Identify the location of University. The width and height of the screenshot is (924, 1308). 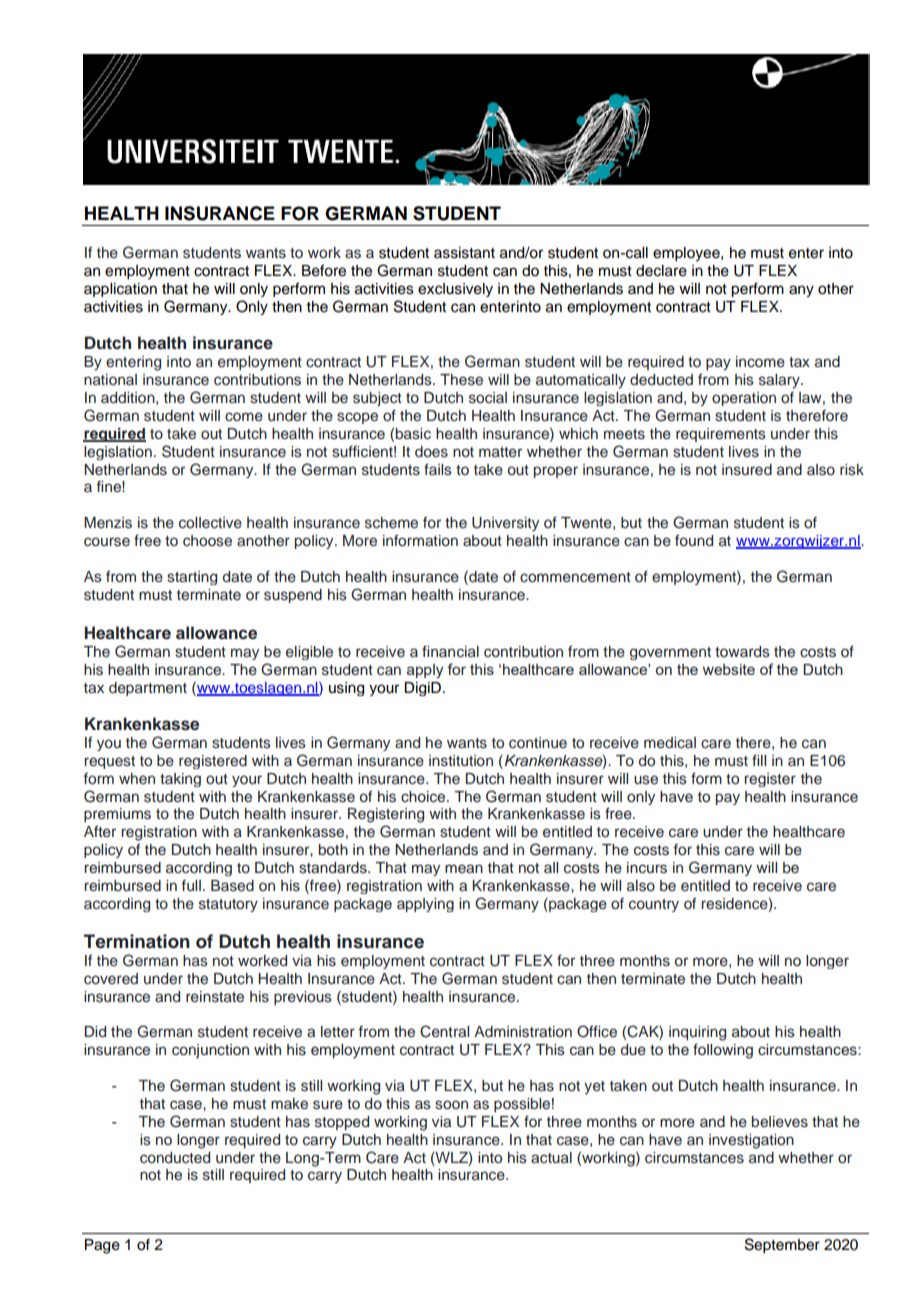
(505, 524).
